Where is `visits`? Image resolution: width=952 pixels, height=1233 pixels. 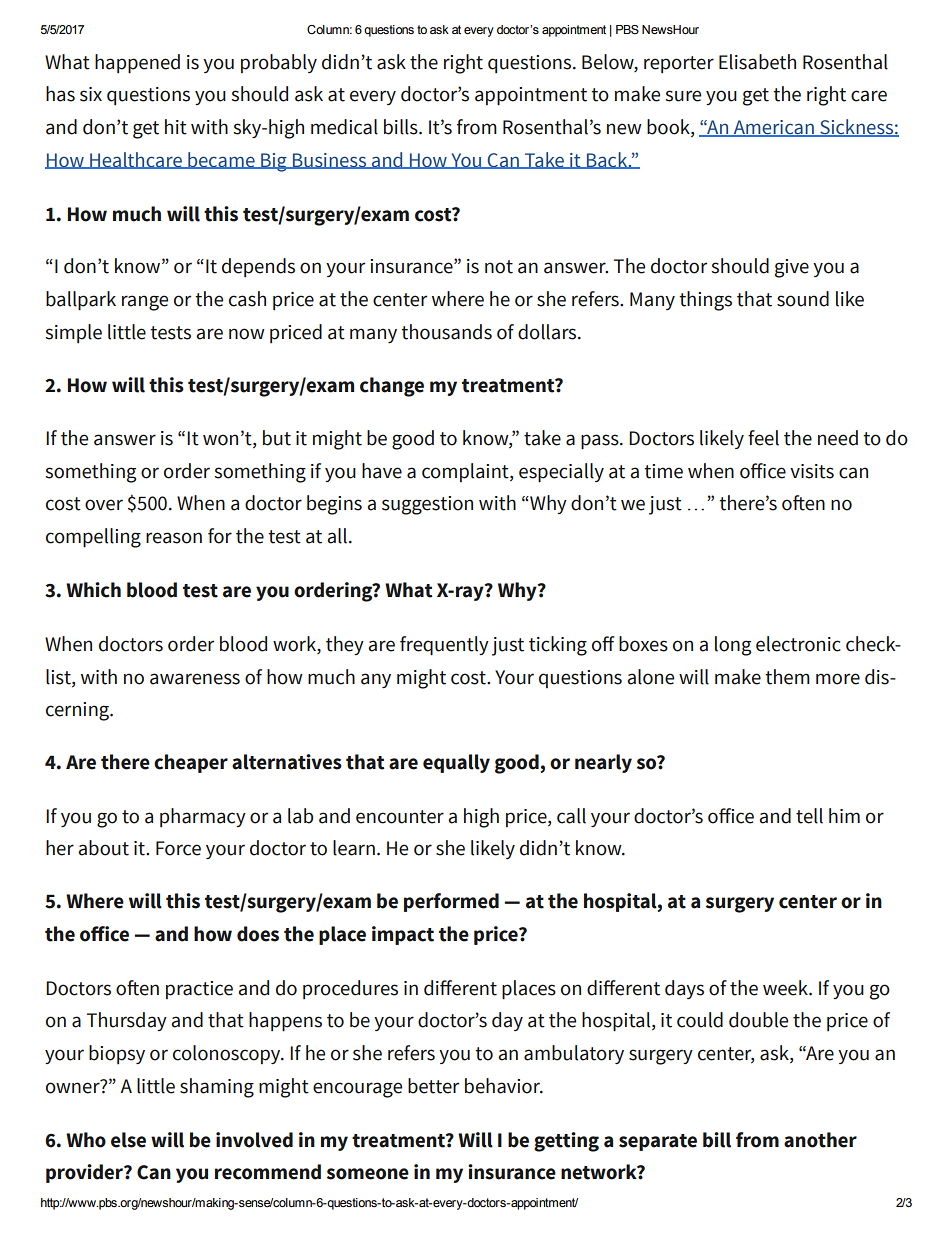
visits is located at coordinates (812, 471).
